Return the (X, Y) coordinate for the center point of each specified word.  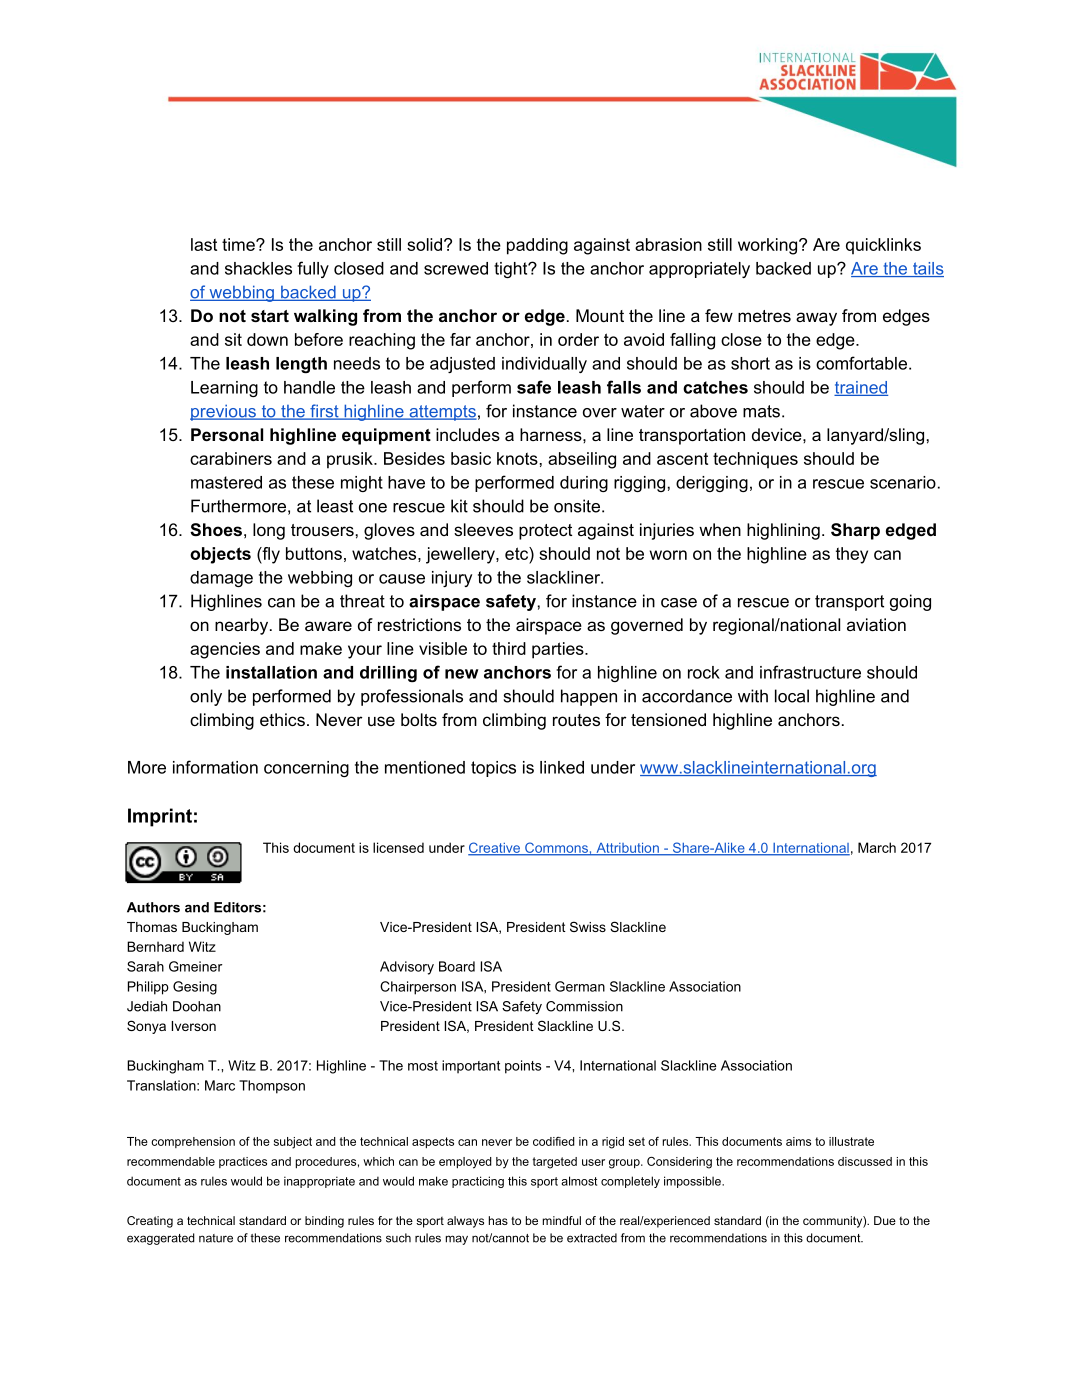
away (816, 319)
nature (216, 1238)
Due (885, 1220)
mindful (562, 1220)
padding (537, 246)
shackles (258, 268)
